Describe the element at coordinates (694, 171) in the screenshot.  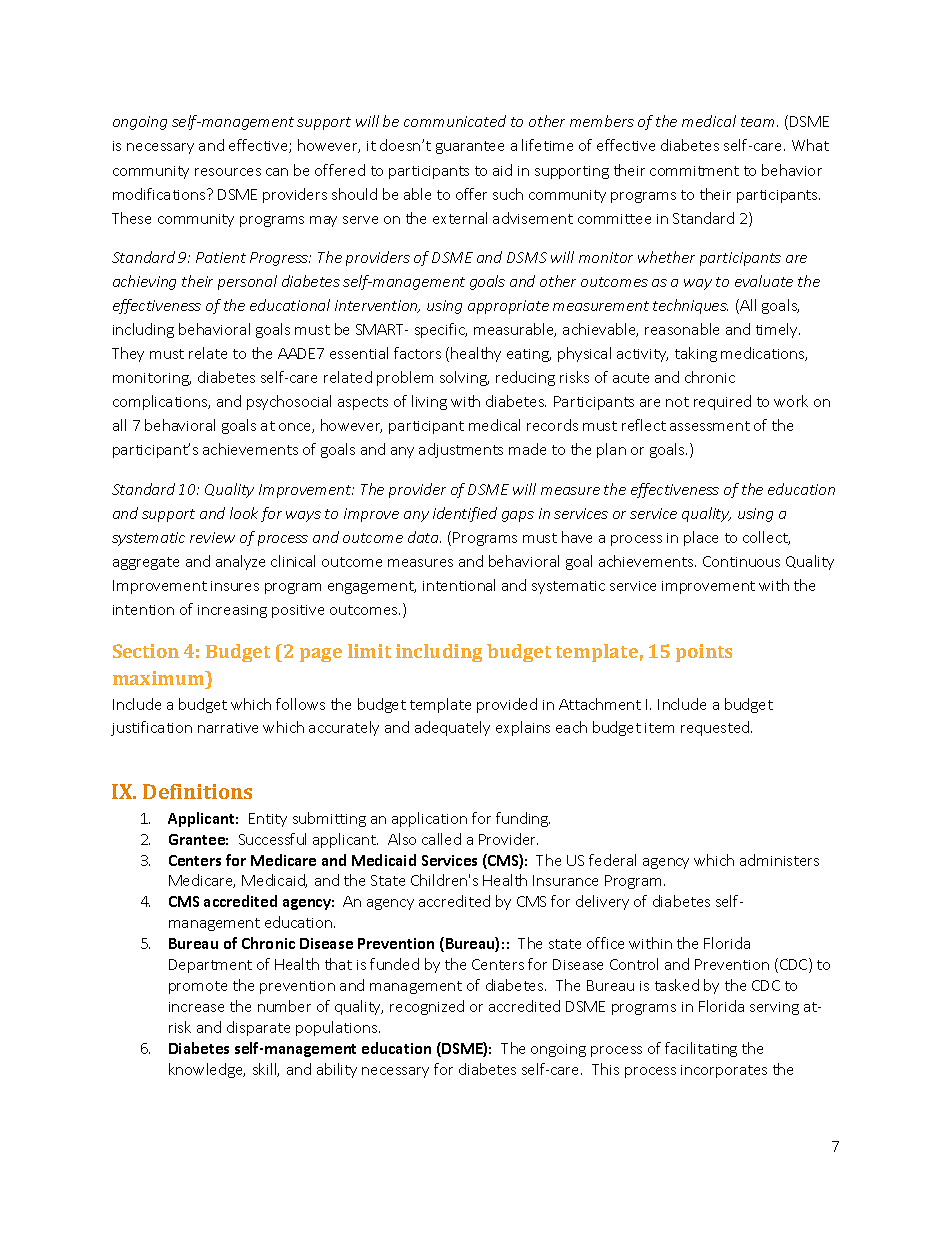
I see `commitment` at that location.
